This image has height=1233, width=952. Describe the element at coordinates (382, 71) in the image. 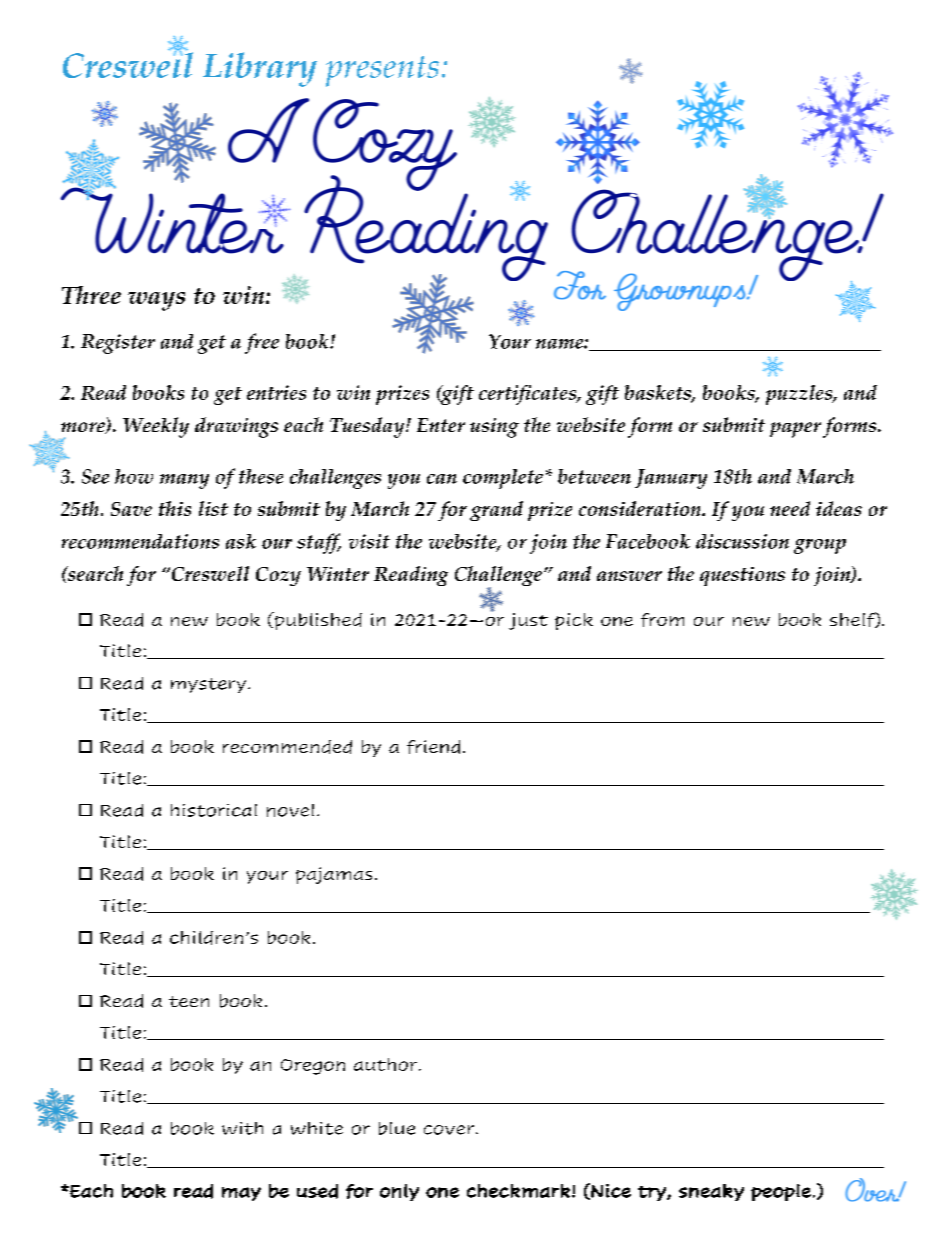

I see `presents` at that location.
